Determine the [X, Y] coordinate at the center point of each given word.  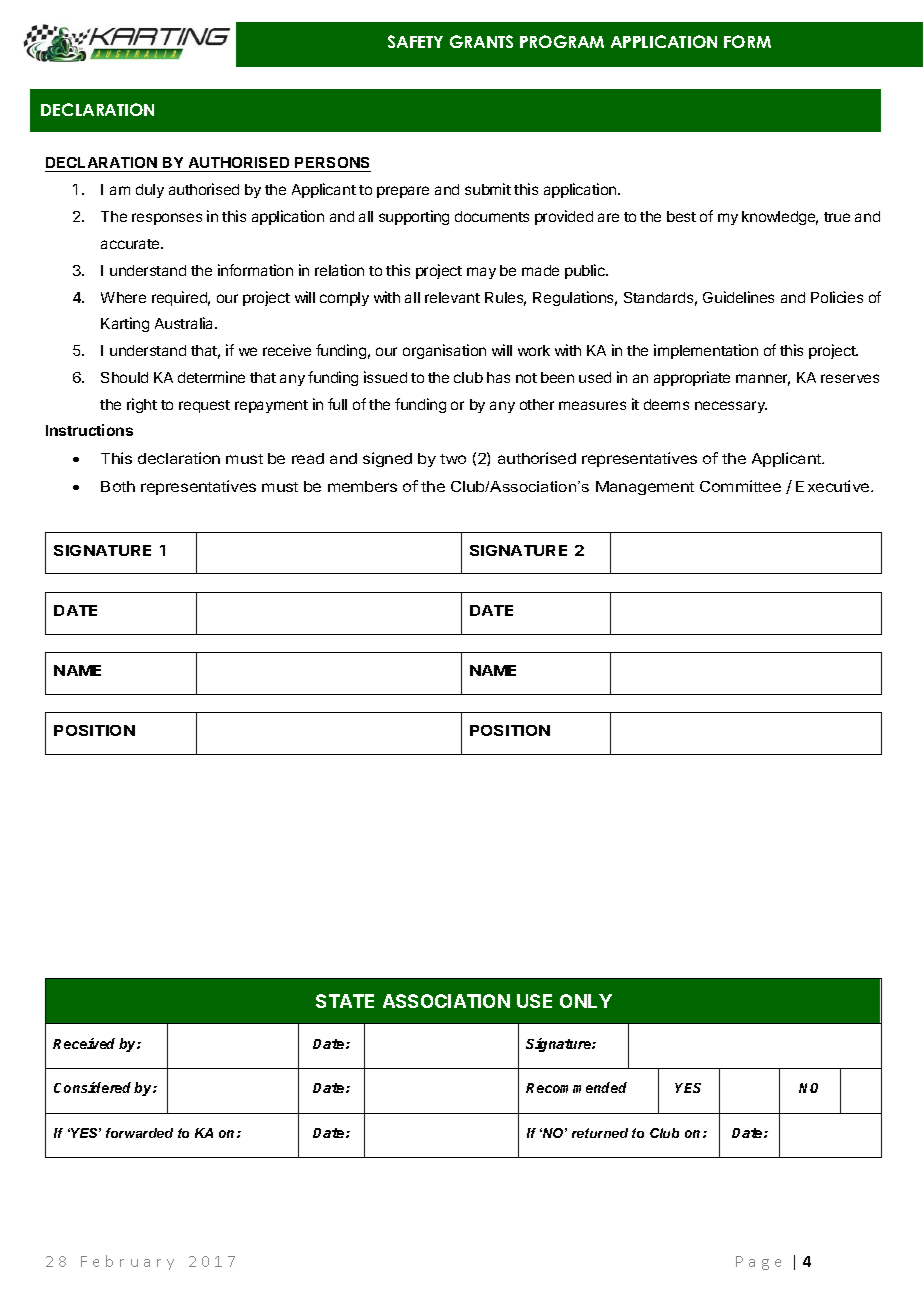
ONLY [586, 1001]
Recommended [576, 1087]
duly [150, 191]
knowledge [780, 218]
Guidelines [738, 297]
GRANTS [481, 41]
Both [118, 486]
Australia [186, 323]
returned [600, 1133]
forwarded [139, 1133]
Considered [92, 1087]
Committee [740, 486]
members [362, 486]
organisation [444, 351]
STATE [345, 1001]
